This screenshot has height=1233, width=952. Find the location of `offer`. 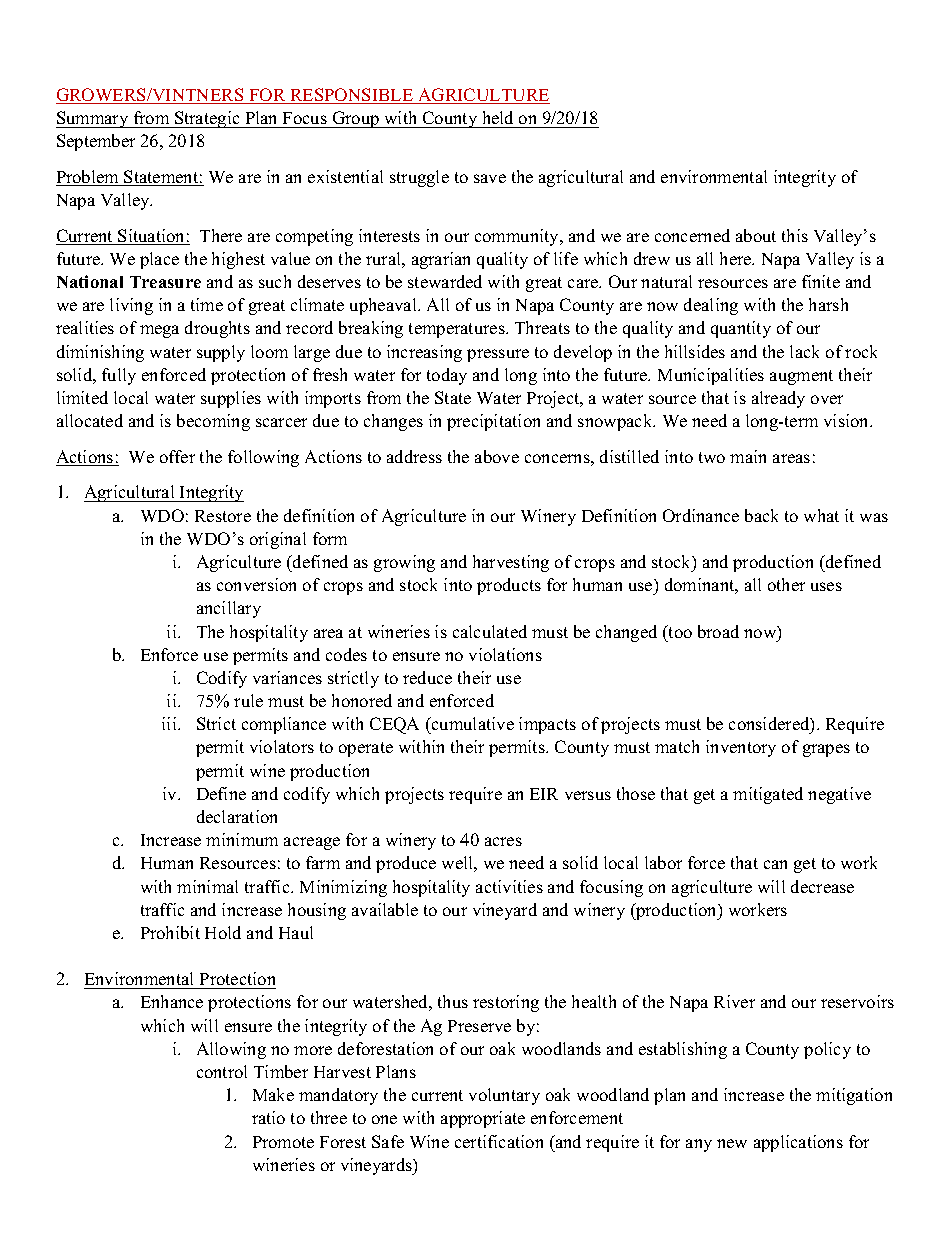

offer is located at coordinates (177, 456).
